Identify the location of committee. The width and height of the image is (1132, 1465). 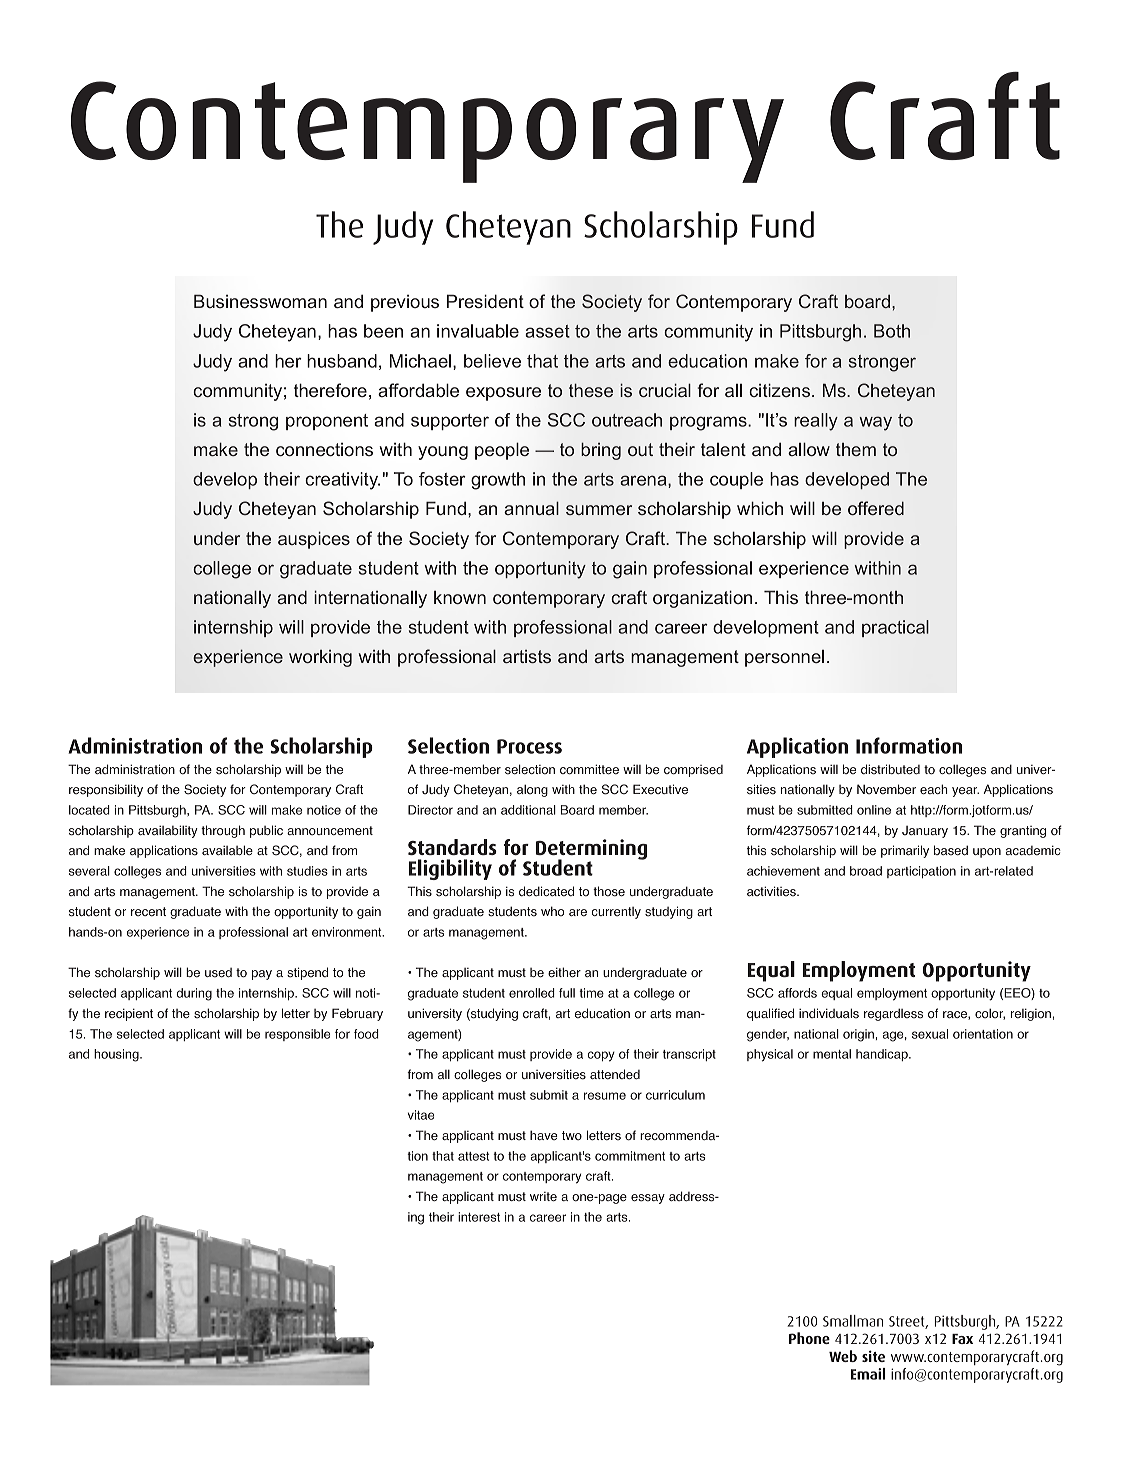
(589, 769).
